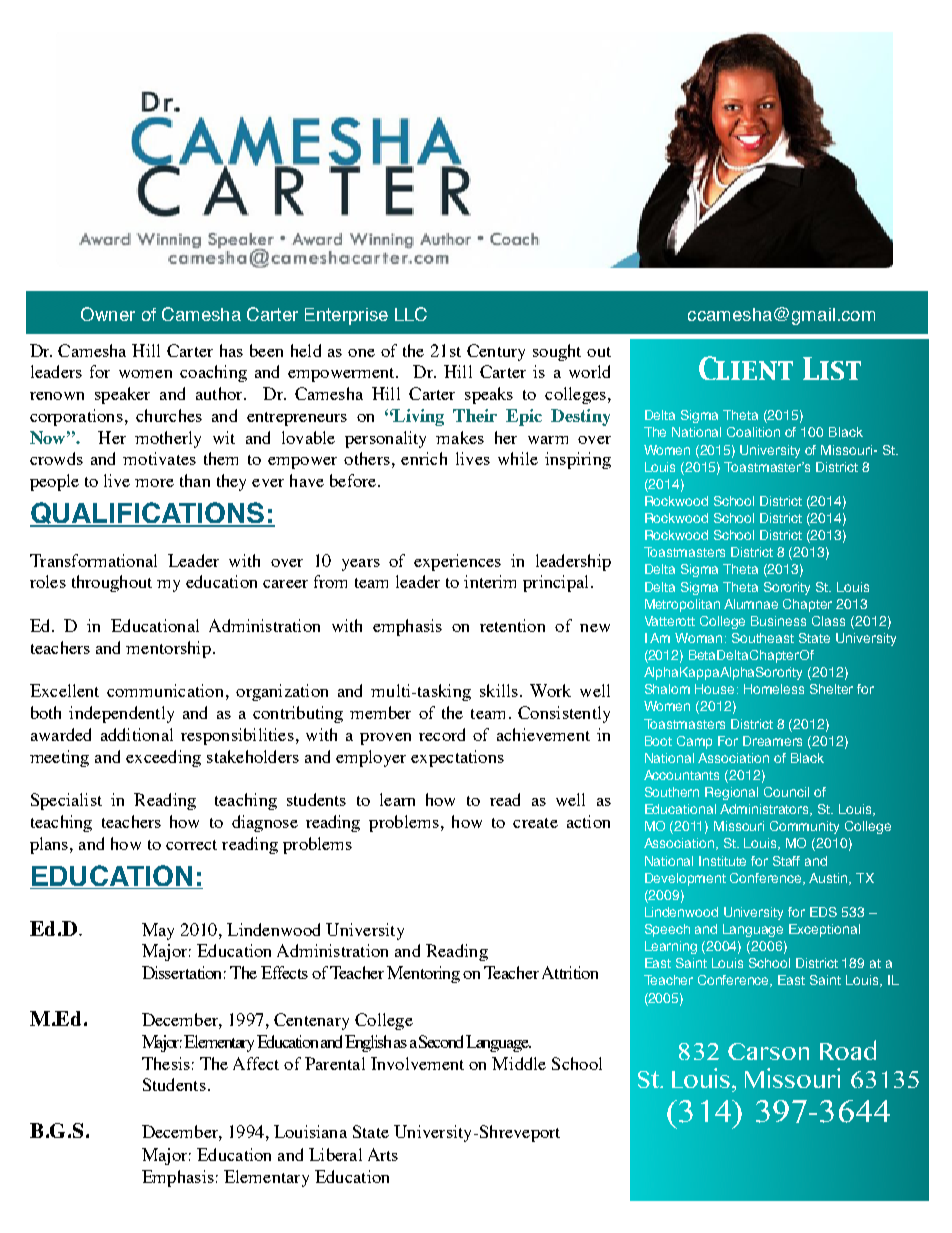  I want to click on experiences, so click(457, 562).
